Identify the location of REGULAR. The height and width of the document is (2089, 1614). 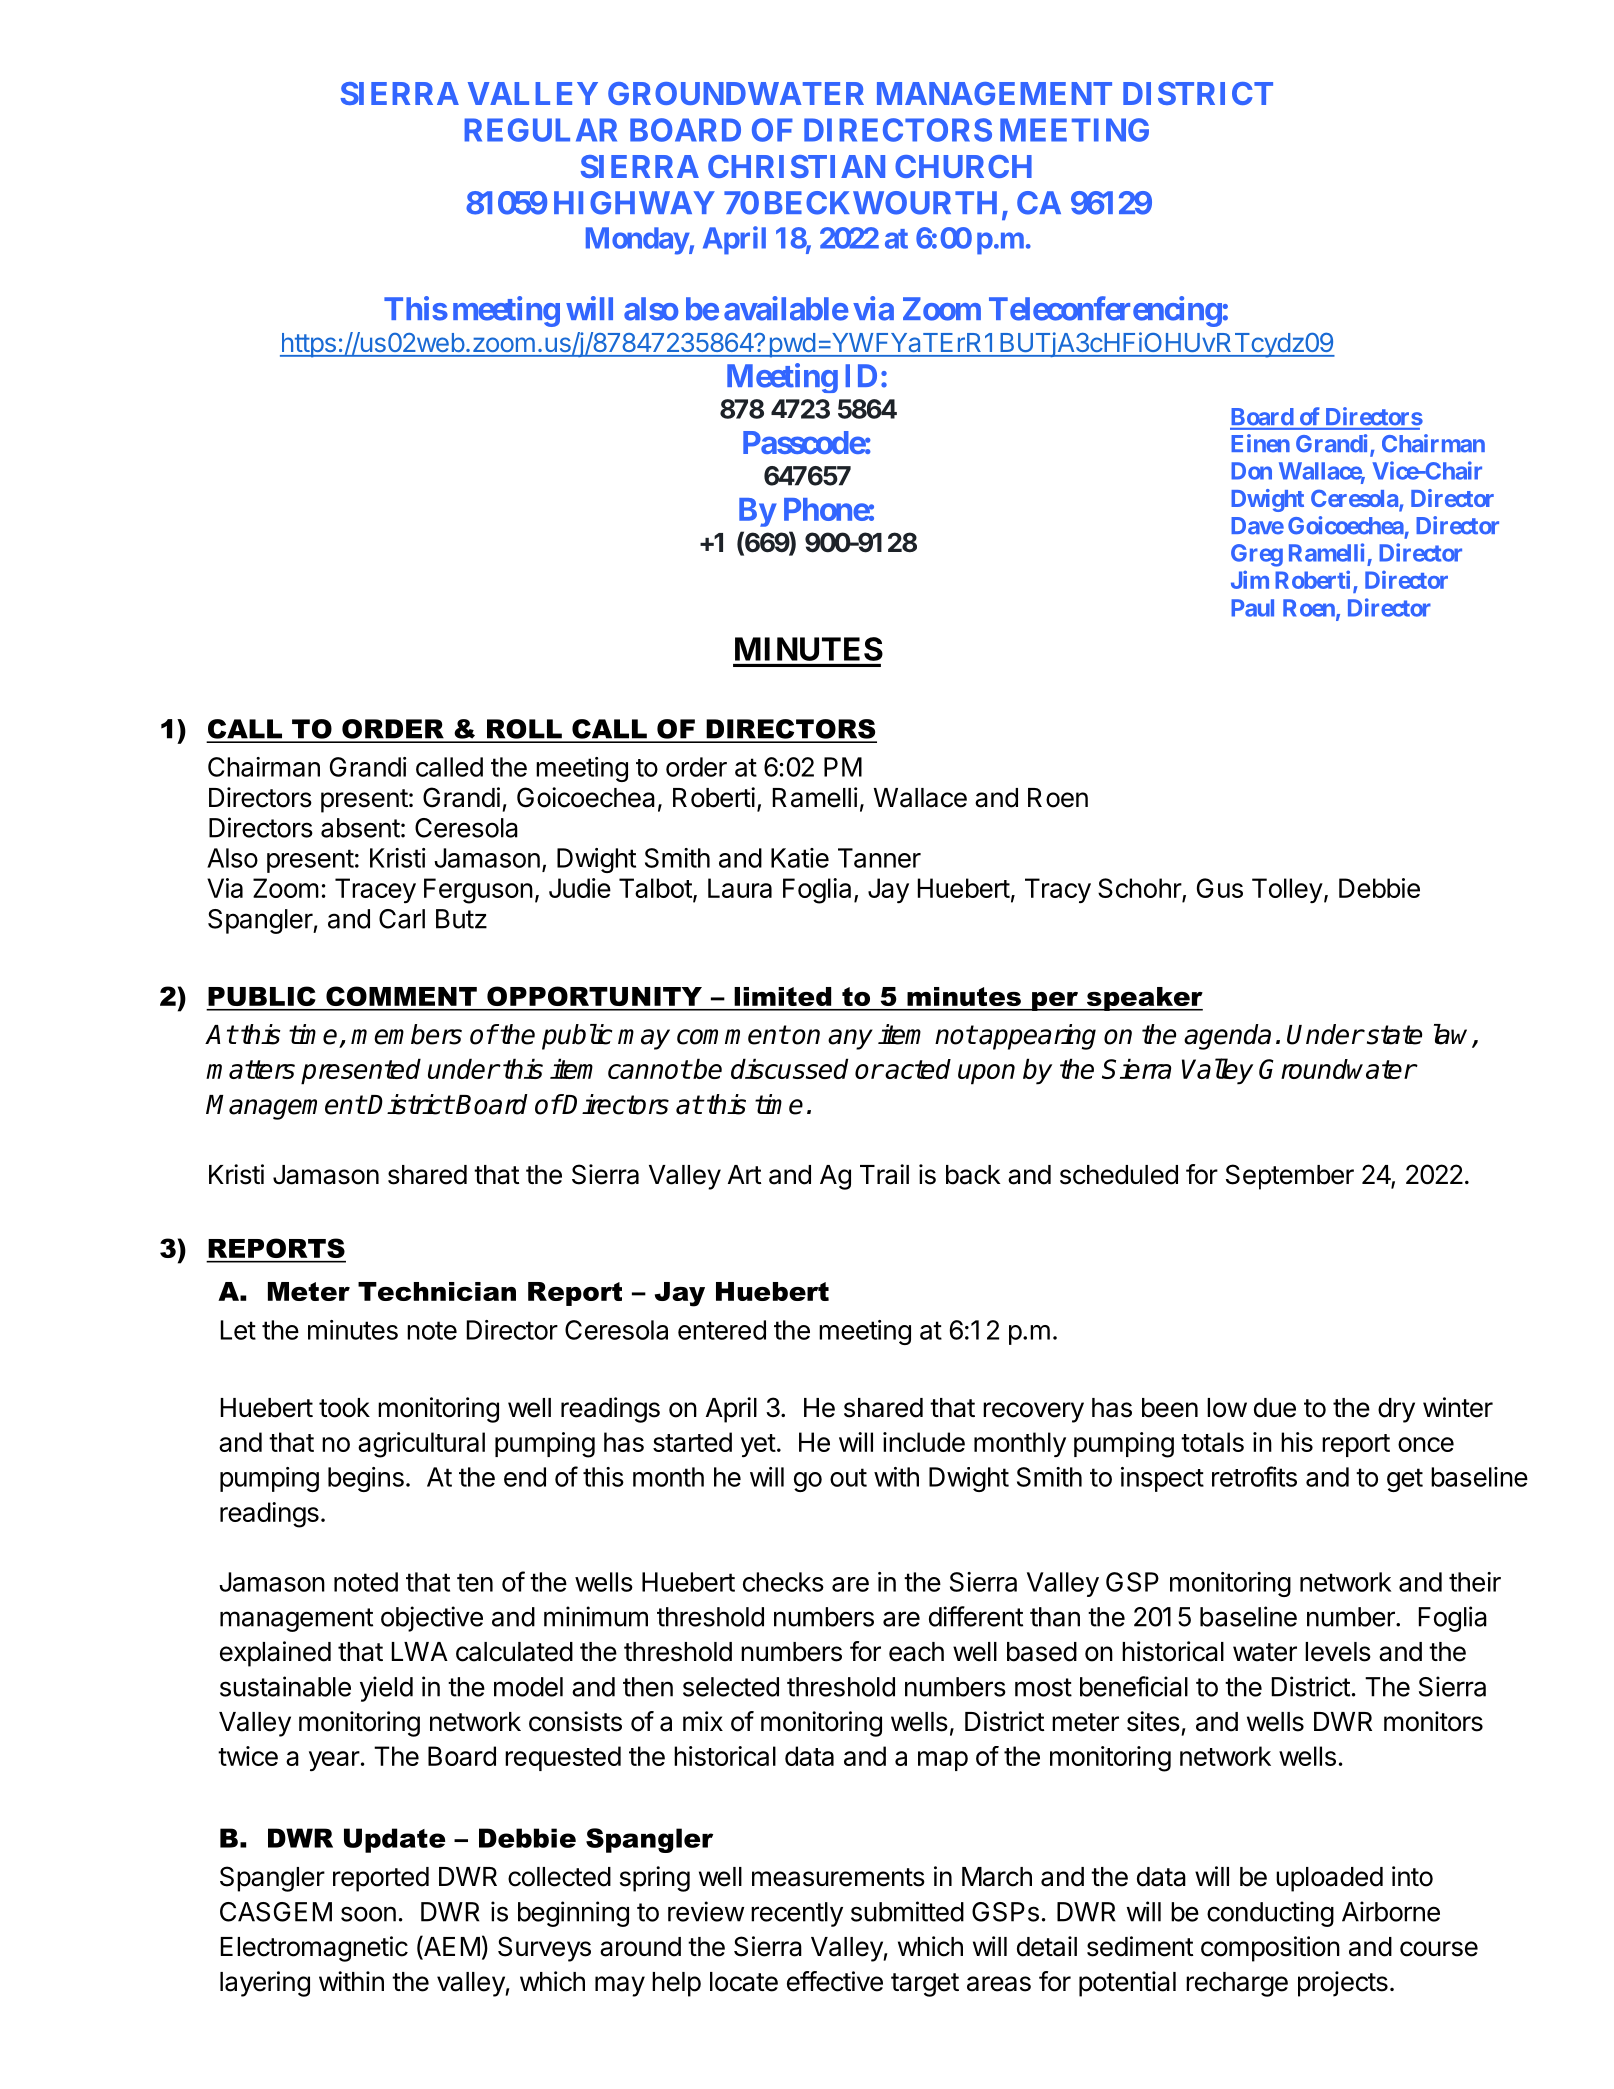
(540, 130).
